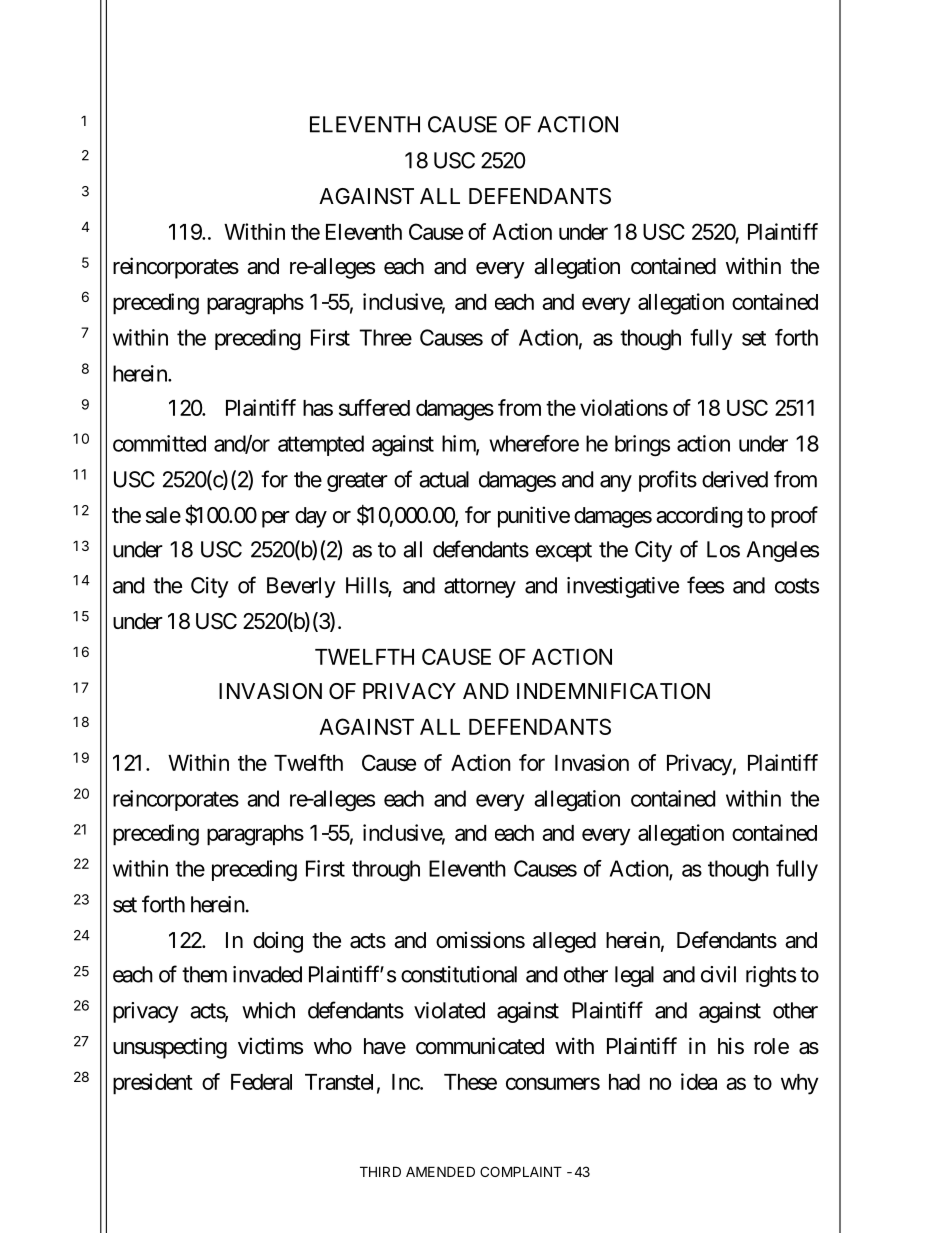 The width and height of the screenshot is (952, 1233). I want to click on derived, so click(735, 479).
